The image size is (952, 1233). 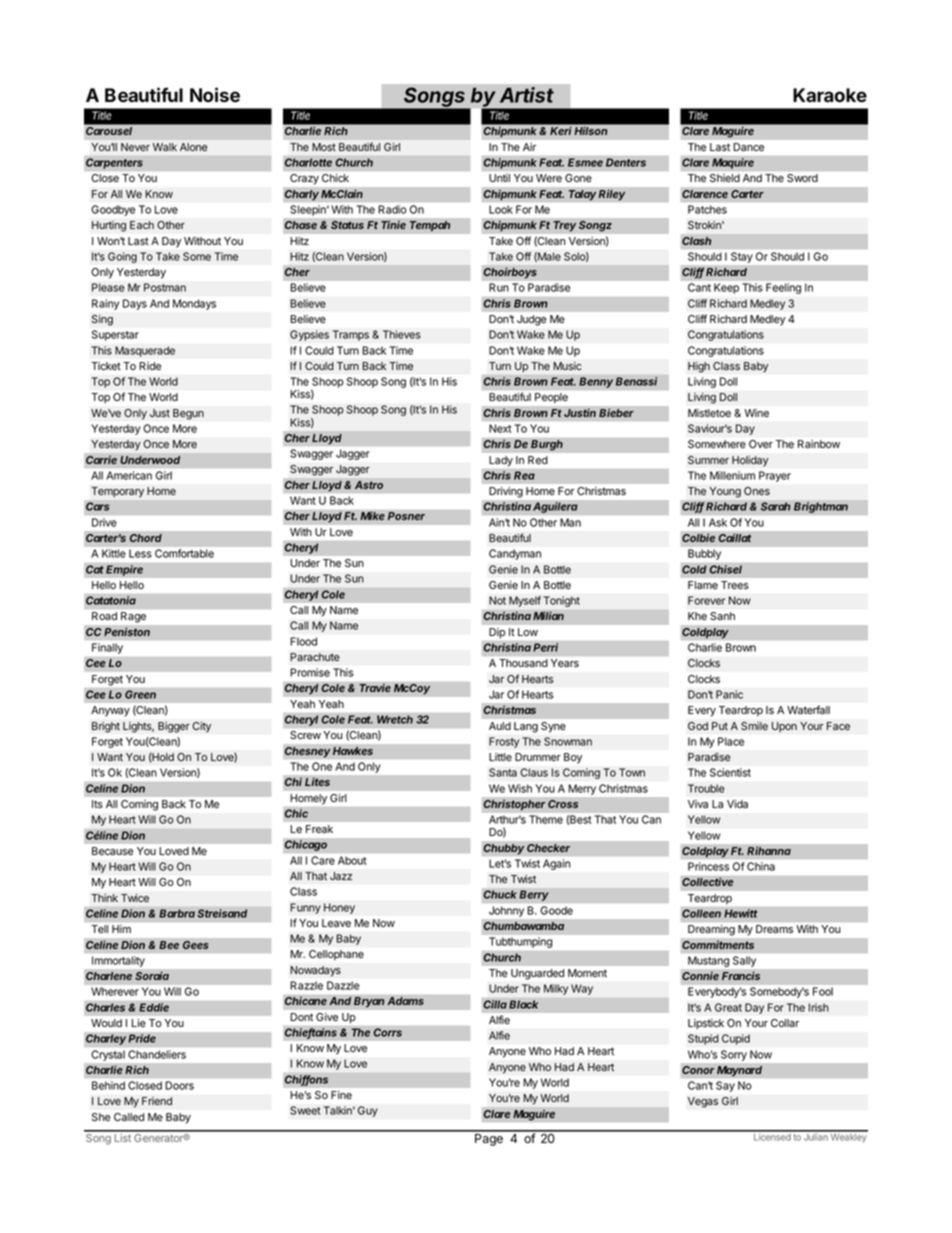 What do you see at coordinates (722, 616) in the page?
I see `Sanh` at bounding box center [722, 616].
